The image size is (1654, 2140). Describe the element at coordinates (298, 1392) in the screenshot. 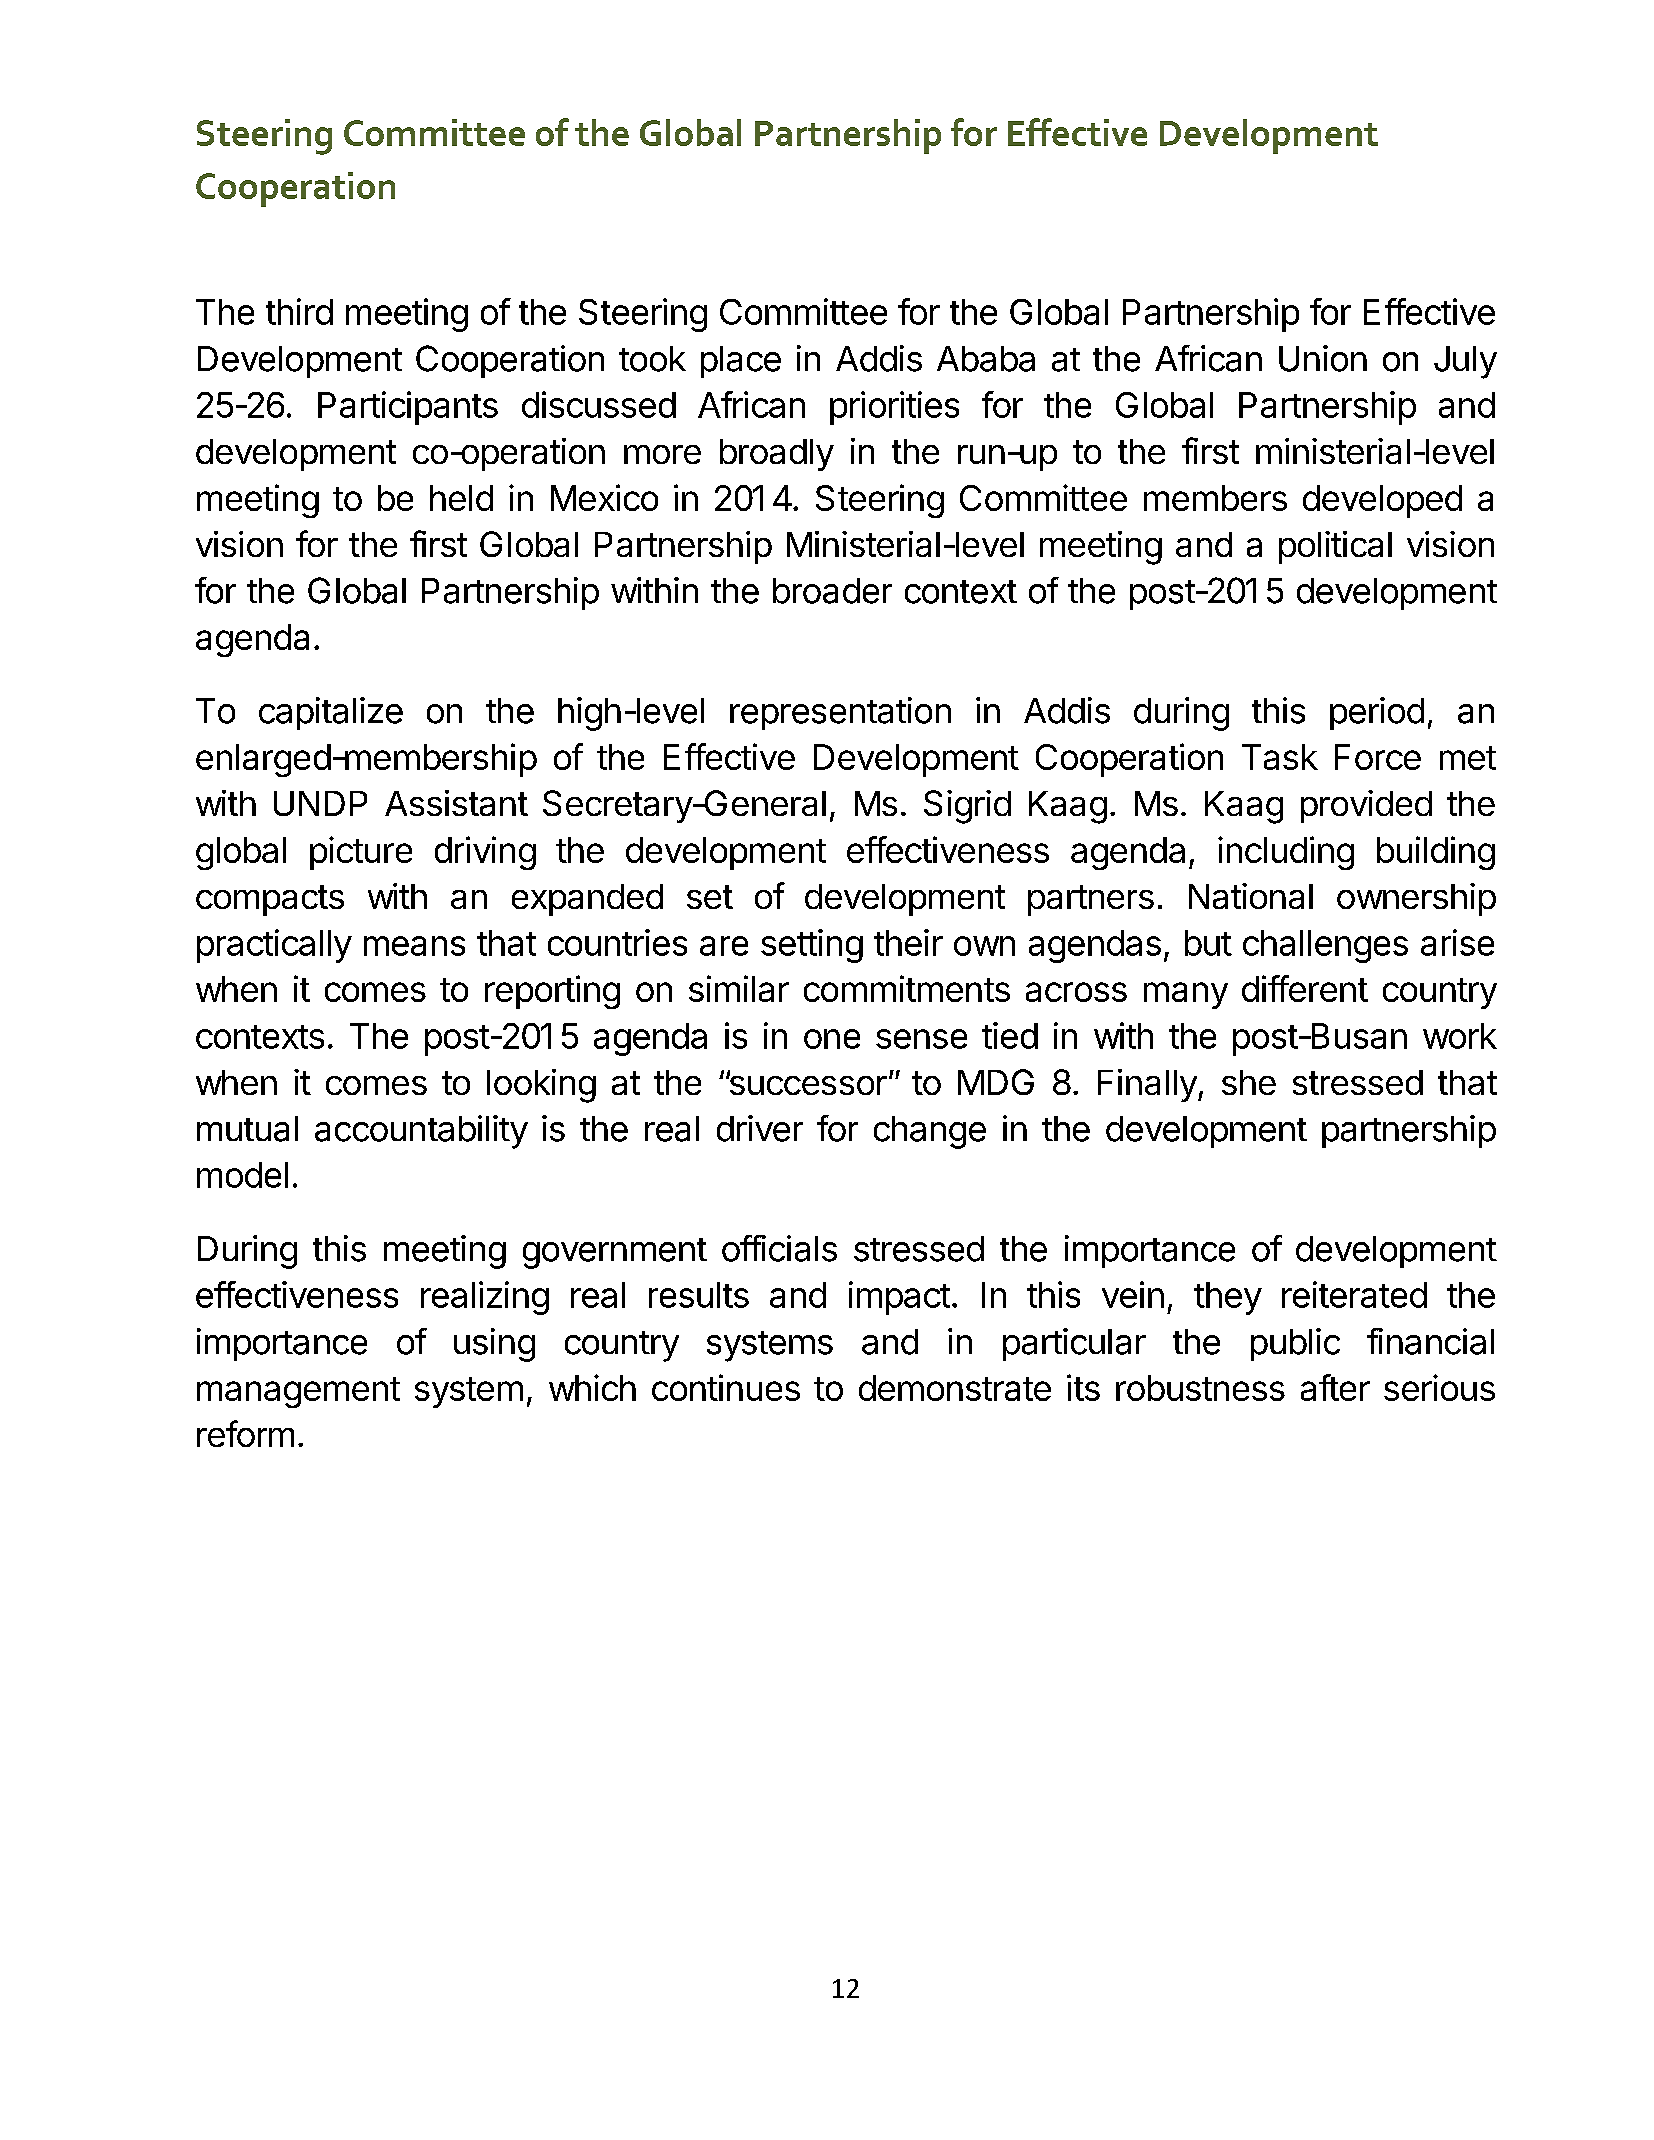

I see `management` at that location.
